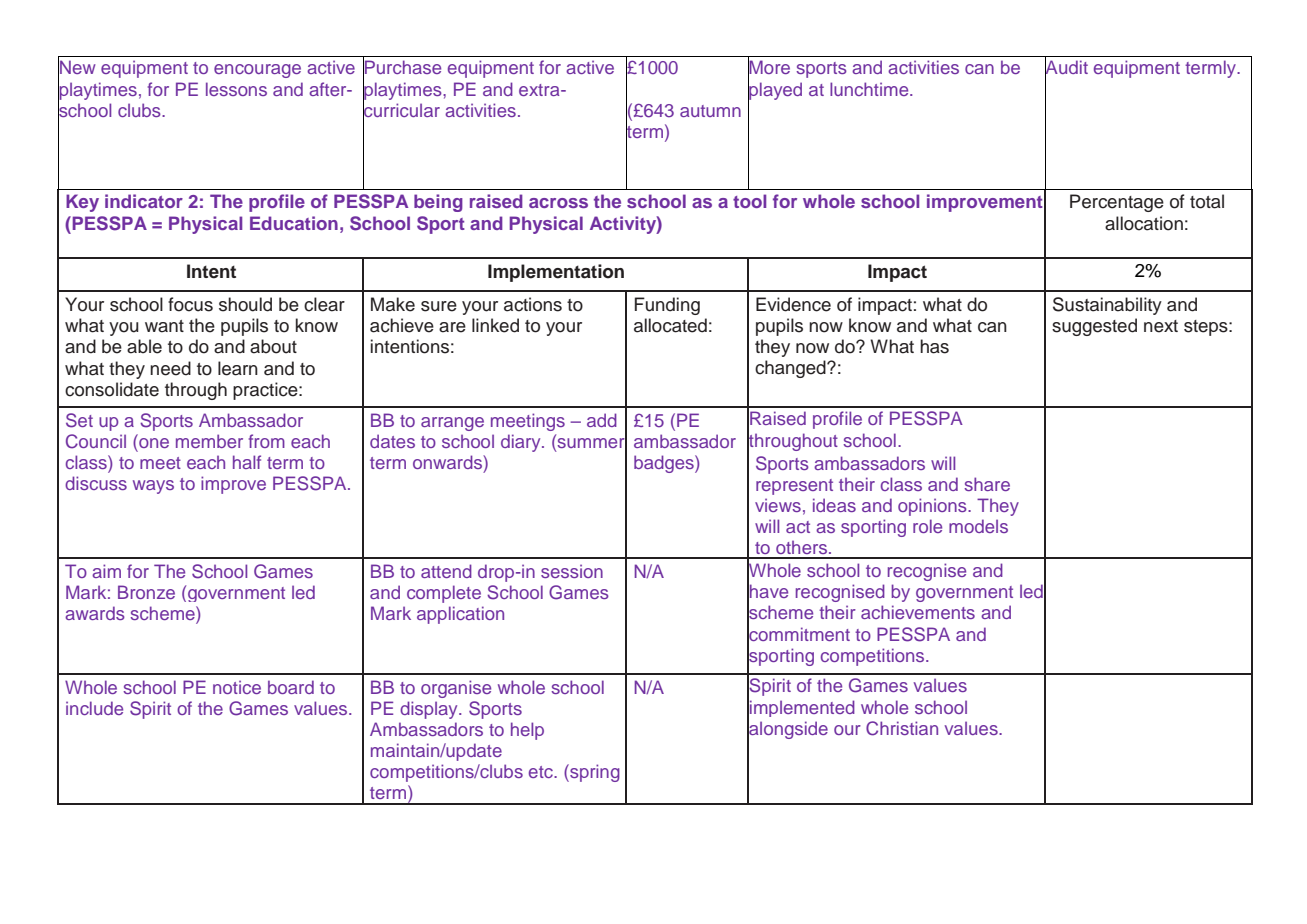 The width and height of the page is (1307, 924). Describe the element at coordinates (710, 111) in the page. I see `autumn` at that location.
